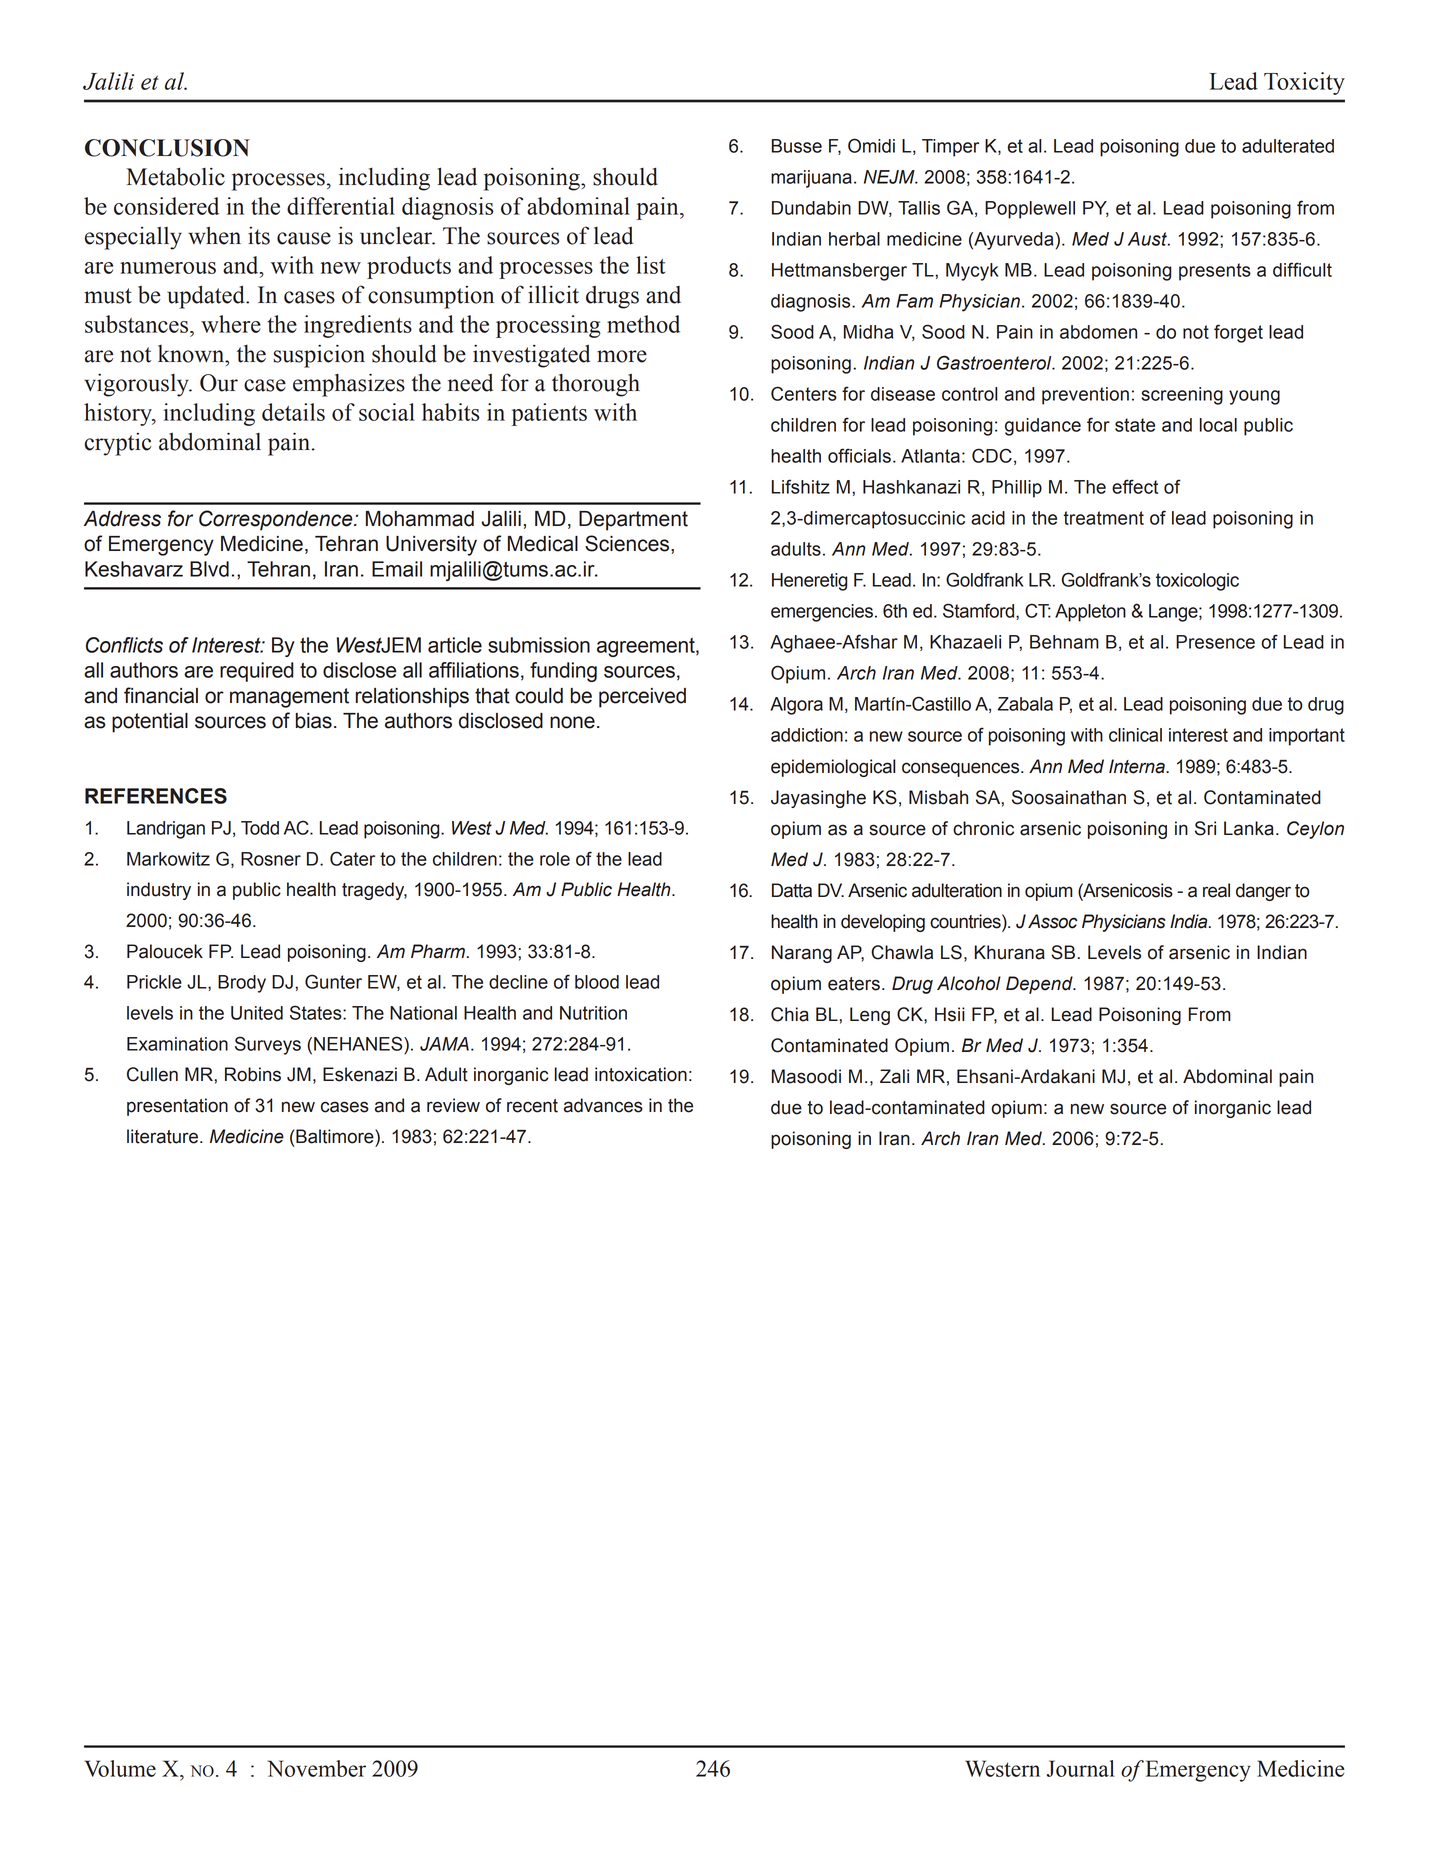  Describe the element at coordinates (162, 1136) in the image. I see `literature` at that location.
